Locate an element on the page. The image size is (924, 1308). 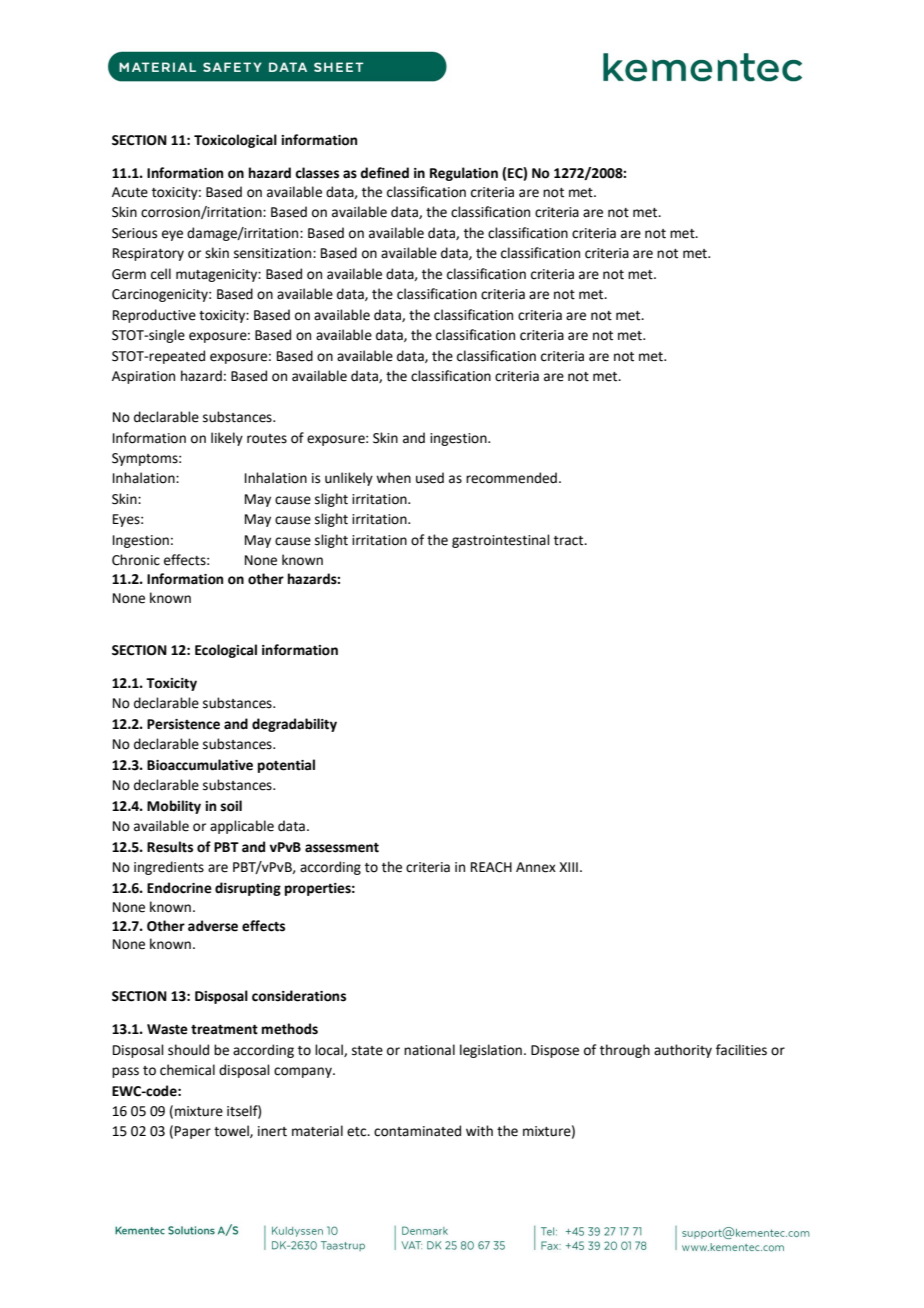
contaminated is located at coordinates (417, 1131).
